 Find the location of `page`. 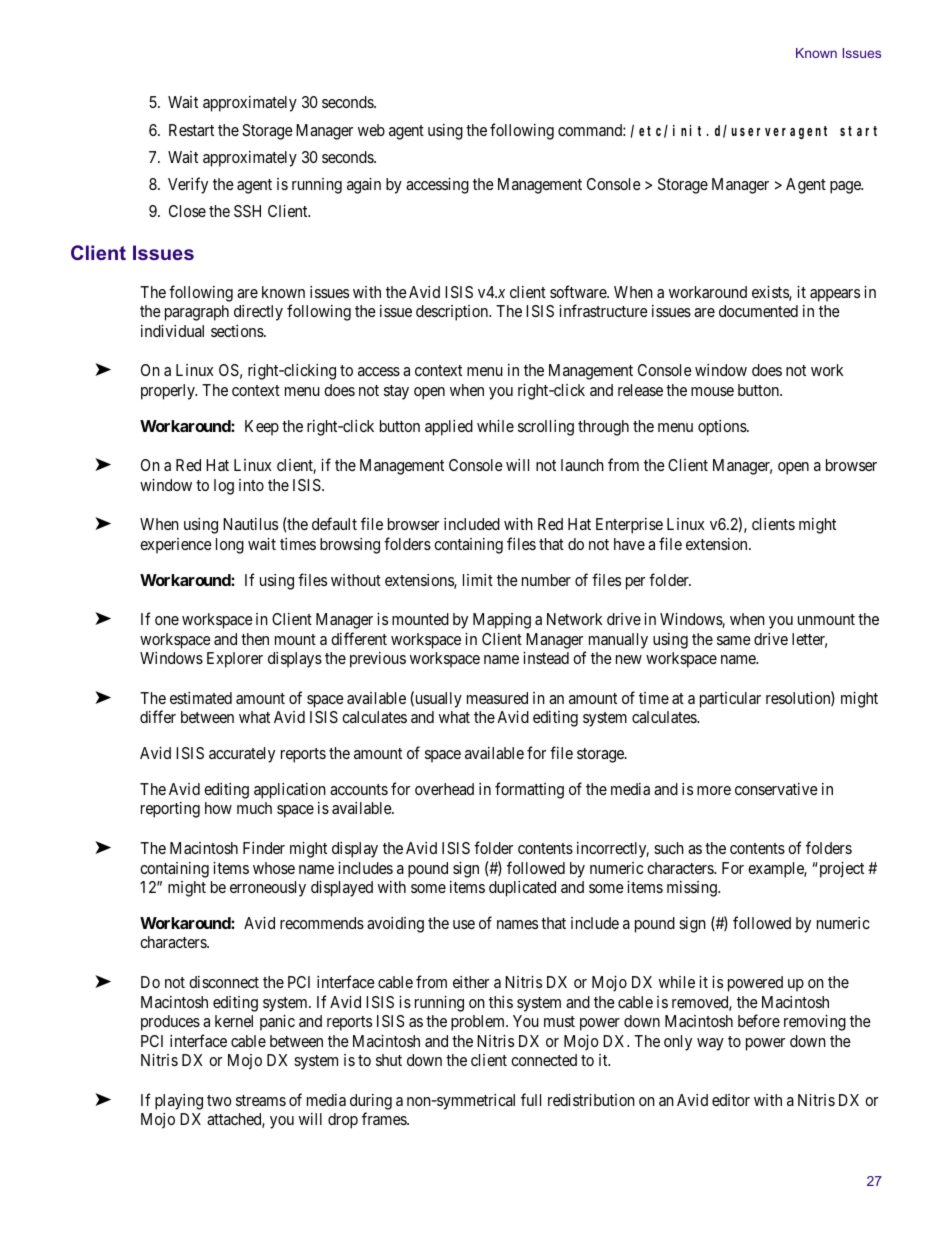

page is located at coordinates (846, 187).
